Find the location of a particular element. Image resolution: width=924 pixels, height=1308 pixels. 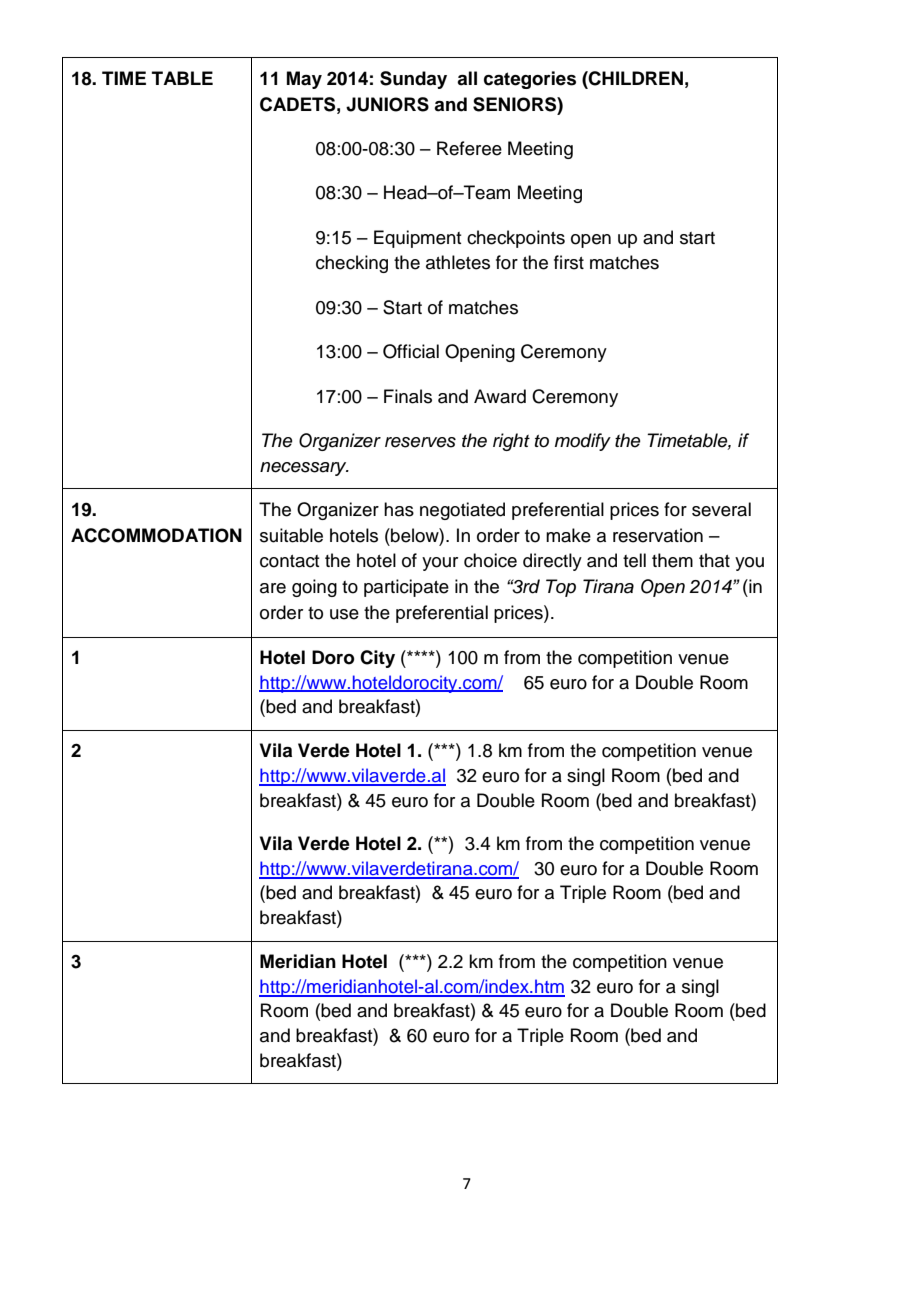

checking is located at coordinates (352, 264).
